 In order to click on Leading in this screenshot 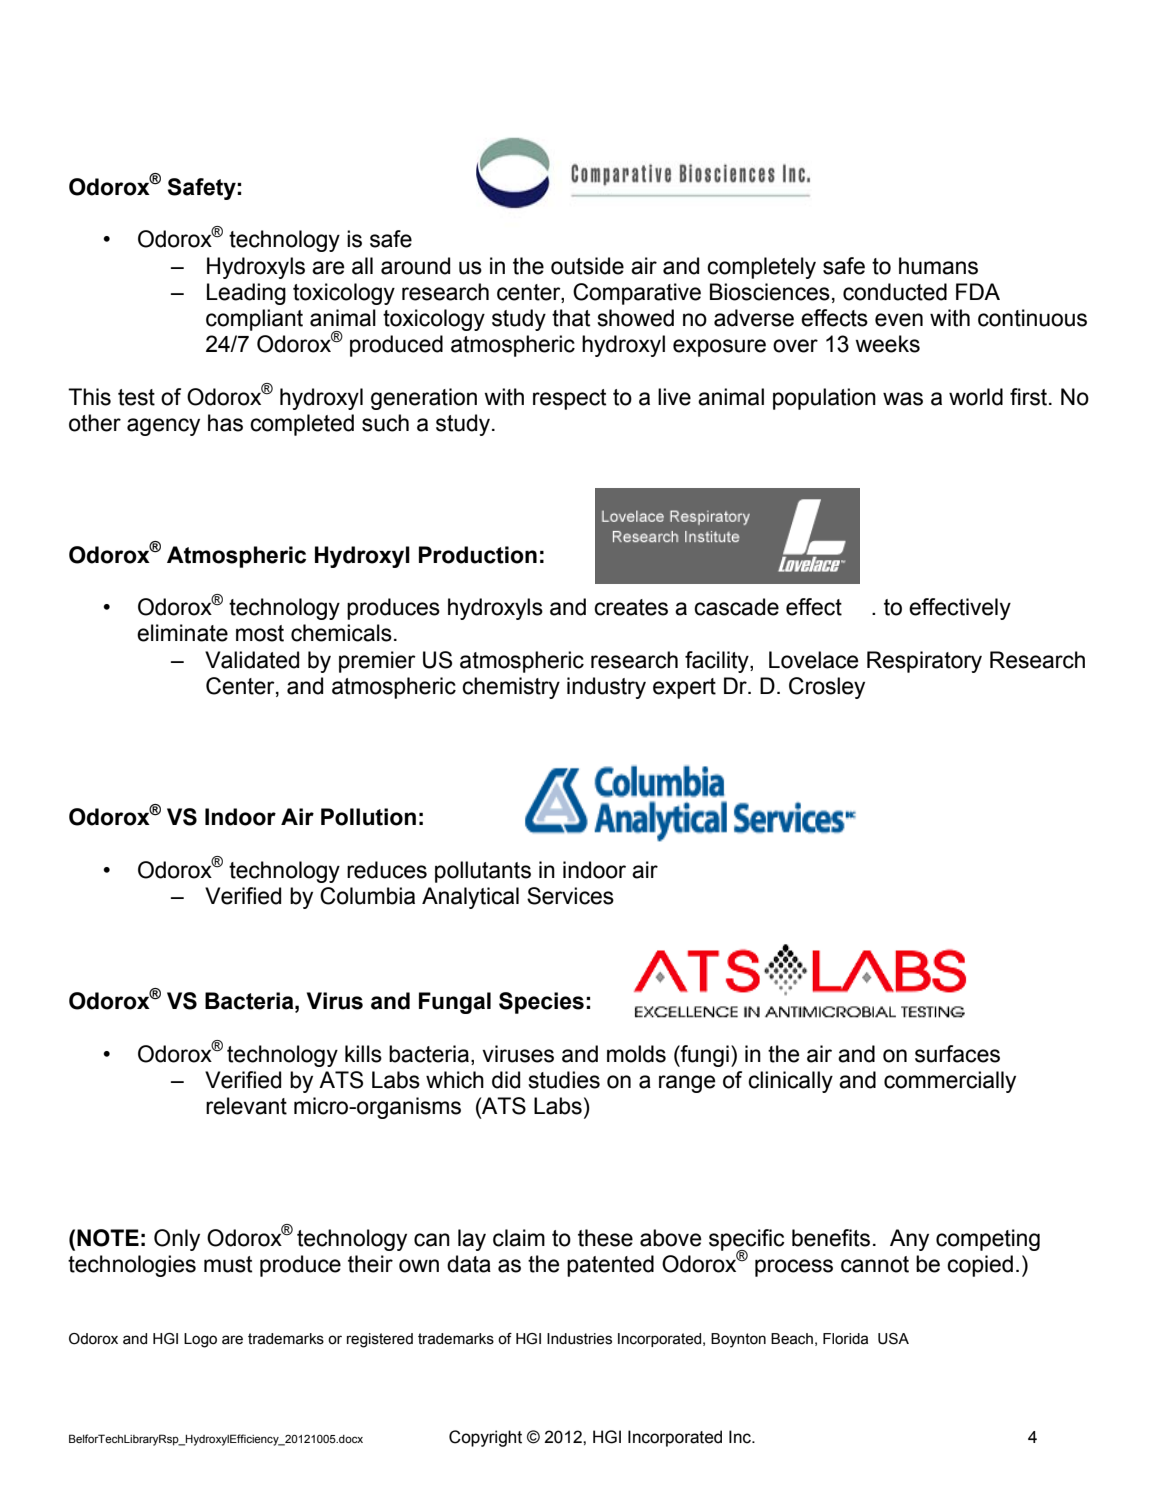, I will do `click(246, 294)`.
